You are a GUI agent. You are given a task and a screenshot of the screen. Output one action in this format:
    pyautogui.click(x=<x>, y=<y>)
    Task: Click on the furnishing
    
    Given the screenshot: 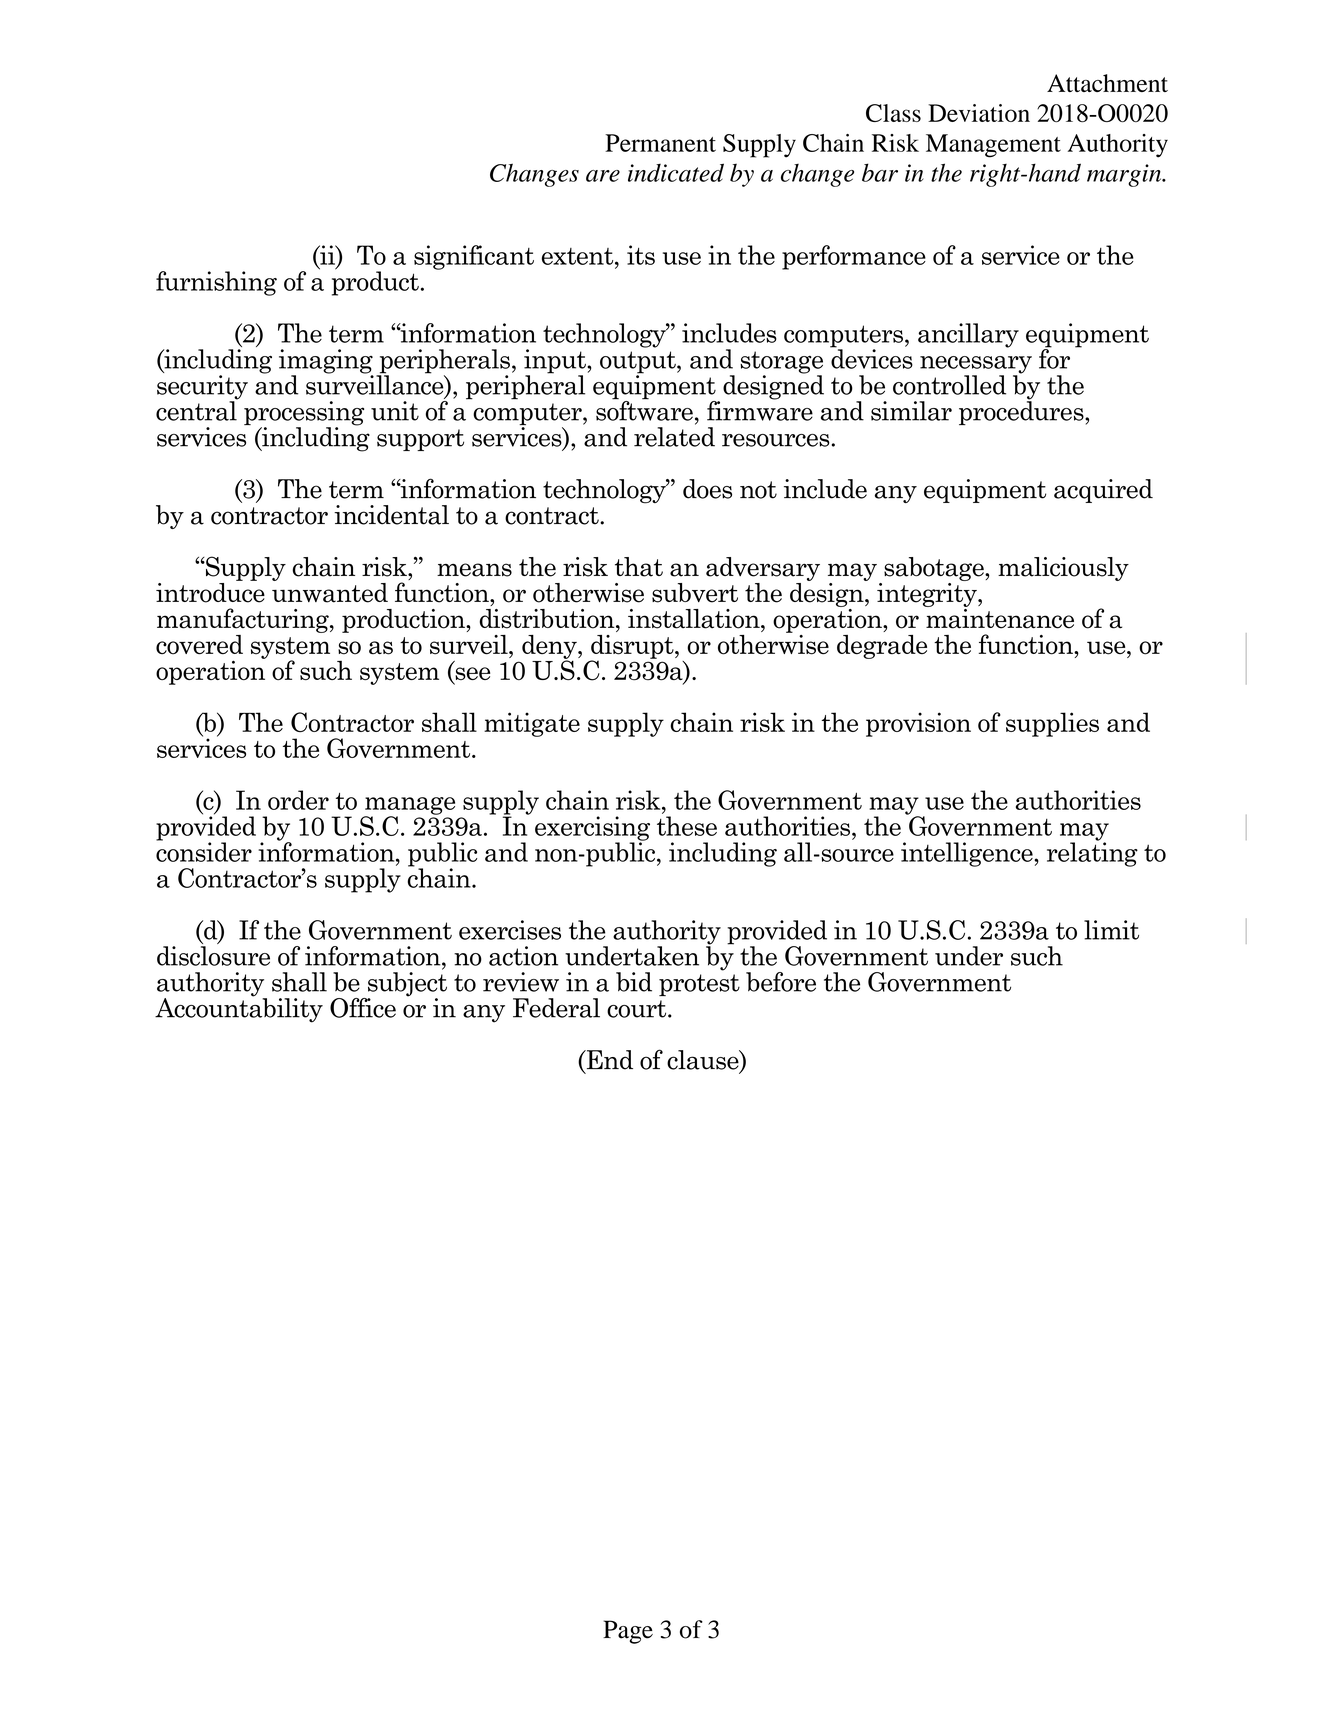 What is the action you would take?
    pyautogui.click(x=216, y=283)
